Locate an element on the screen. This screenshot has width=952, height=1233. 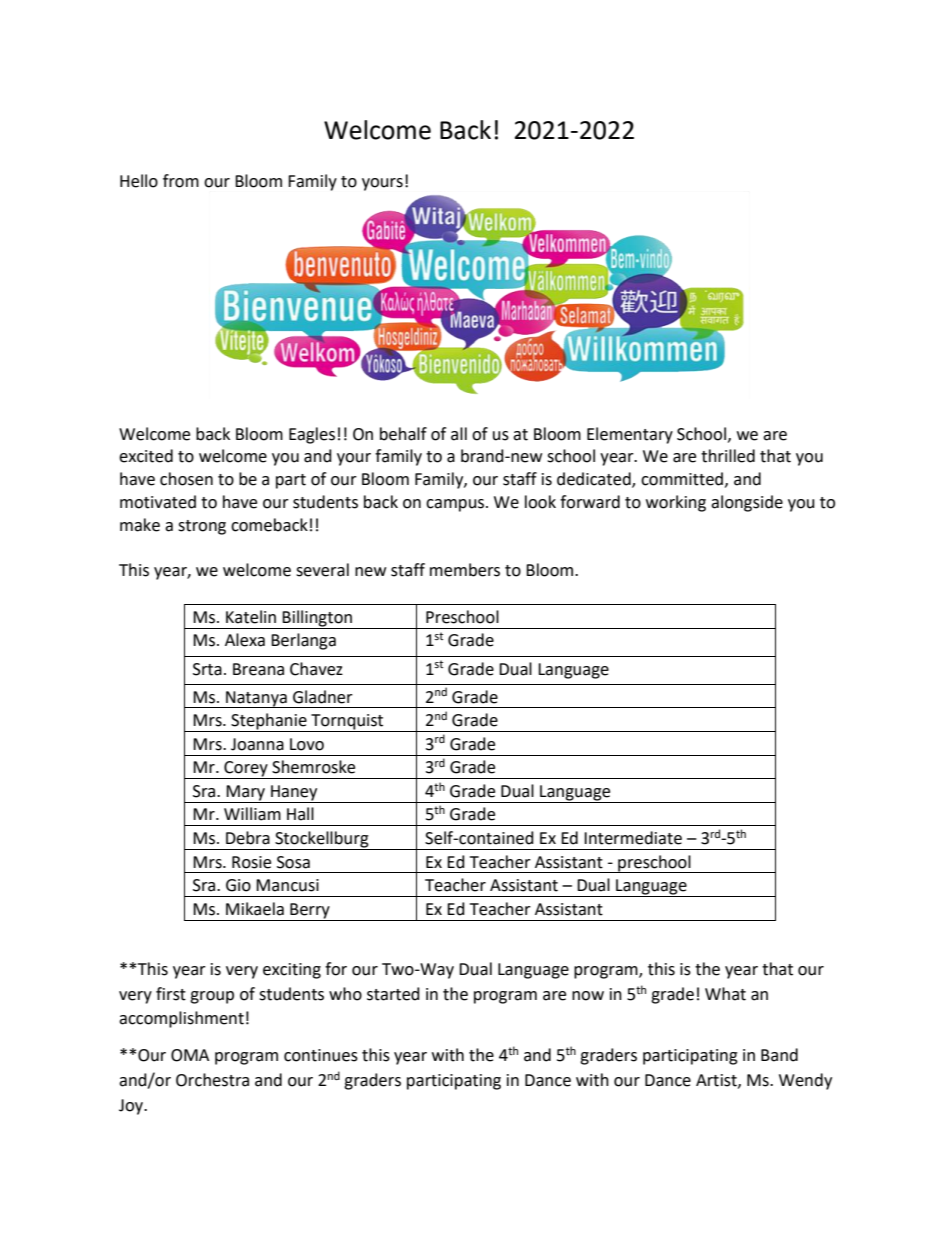
members is located at coordinates (465, 570).
